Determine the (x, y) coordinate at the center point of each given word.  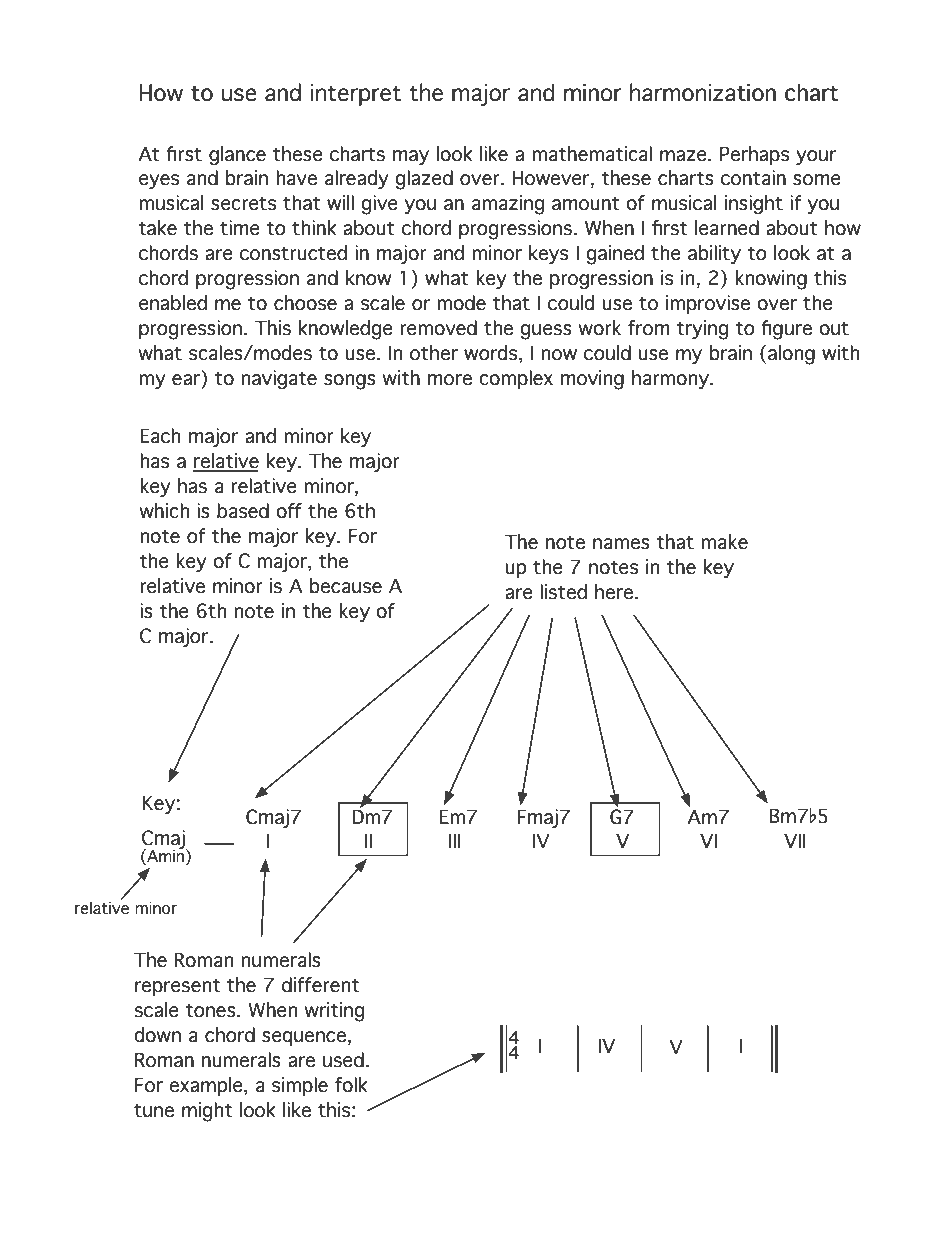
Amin (164, 854)
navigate (279, 380)
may (411, 157)
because (345, 586)
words (492, 354)
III (455, 840)
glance (237, 156)
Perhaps (754, 155)
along (791, 355)
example (207, 1086)
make (724, 542)
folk (351, 1085)
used (343, 1060)
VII (795, 840)
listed (563, 592)
